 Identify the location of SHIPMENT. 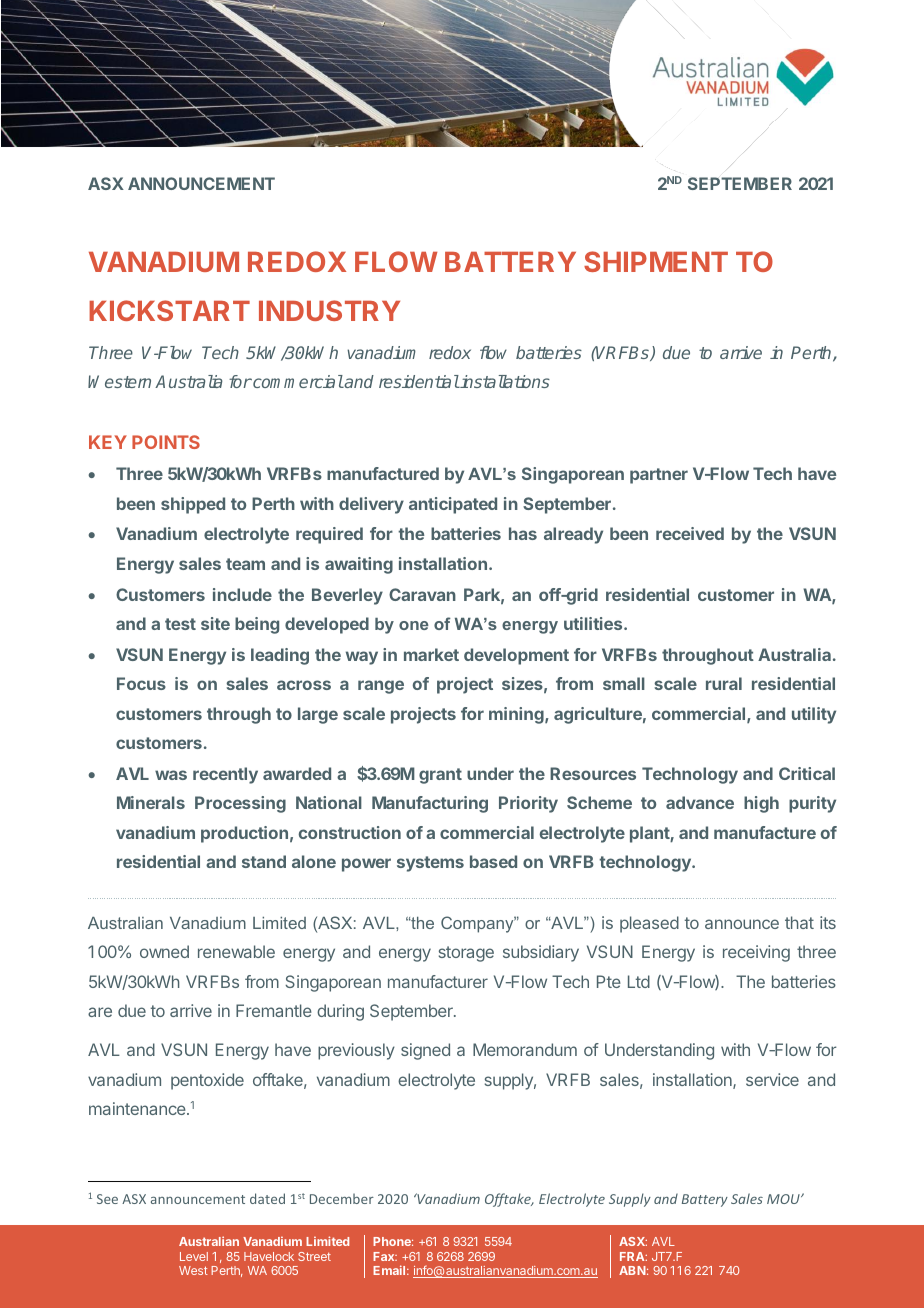
(656, 261).
